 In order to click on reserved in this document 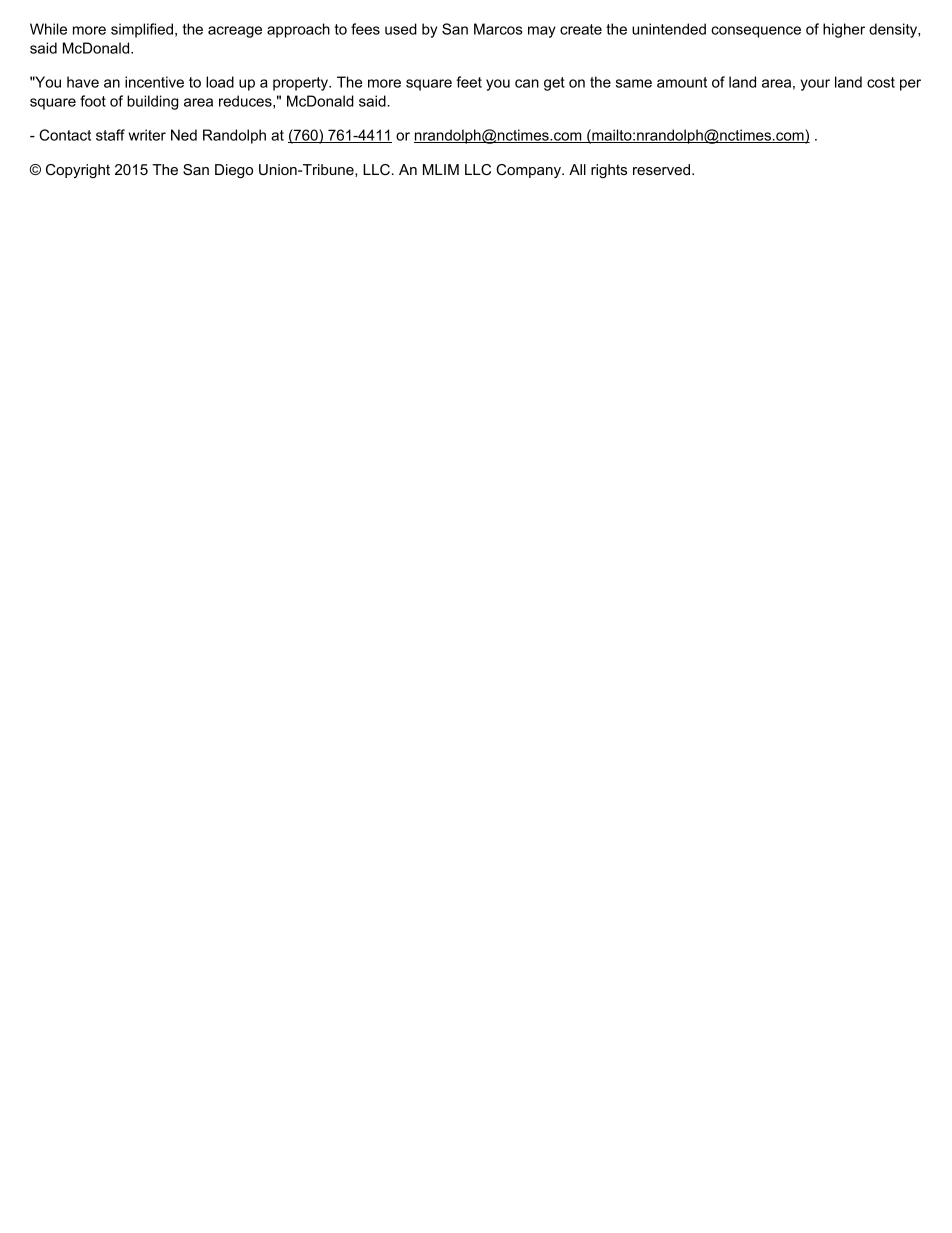, I will do `click(663, 169)`.
